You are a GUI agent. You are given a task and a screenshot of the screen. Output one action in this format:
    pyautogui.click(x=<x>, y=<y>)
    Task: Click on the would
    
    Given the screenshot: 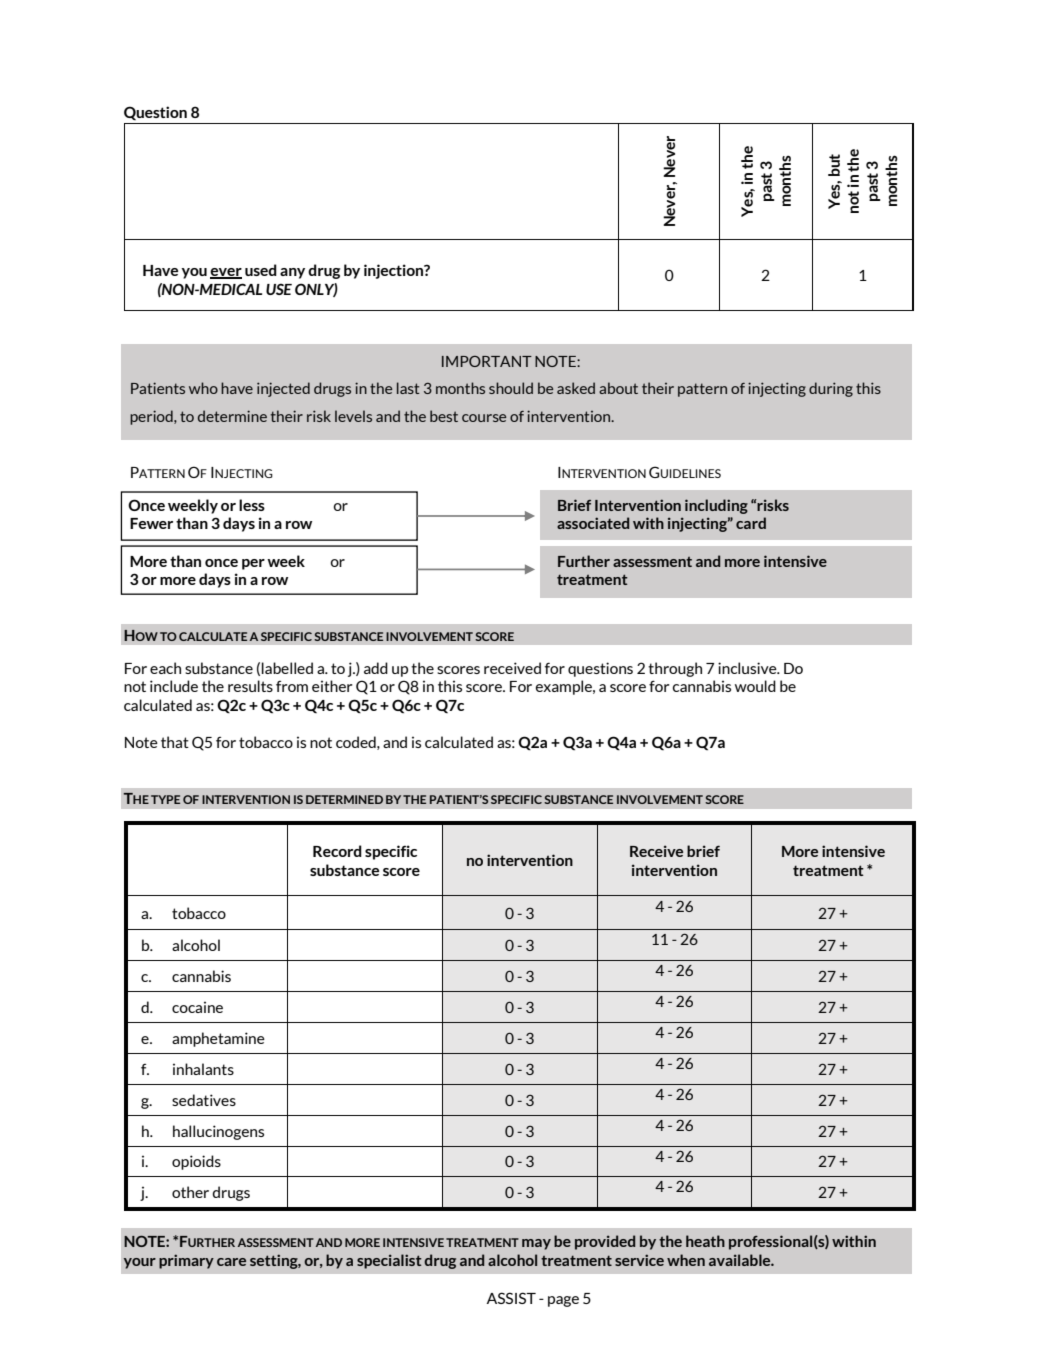 What is the action you would take?
    pyautogui.click(x=755, y=686)
